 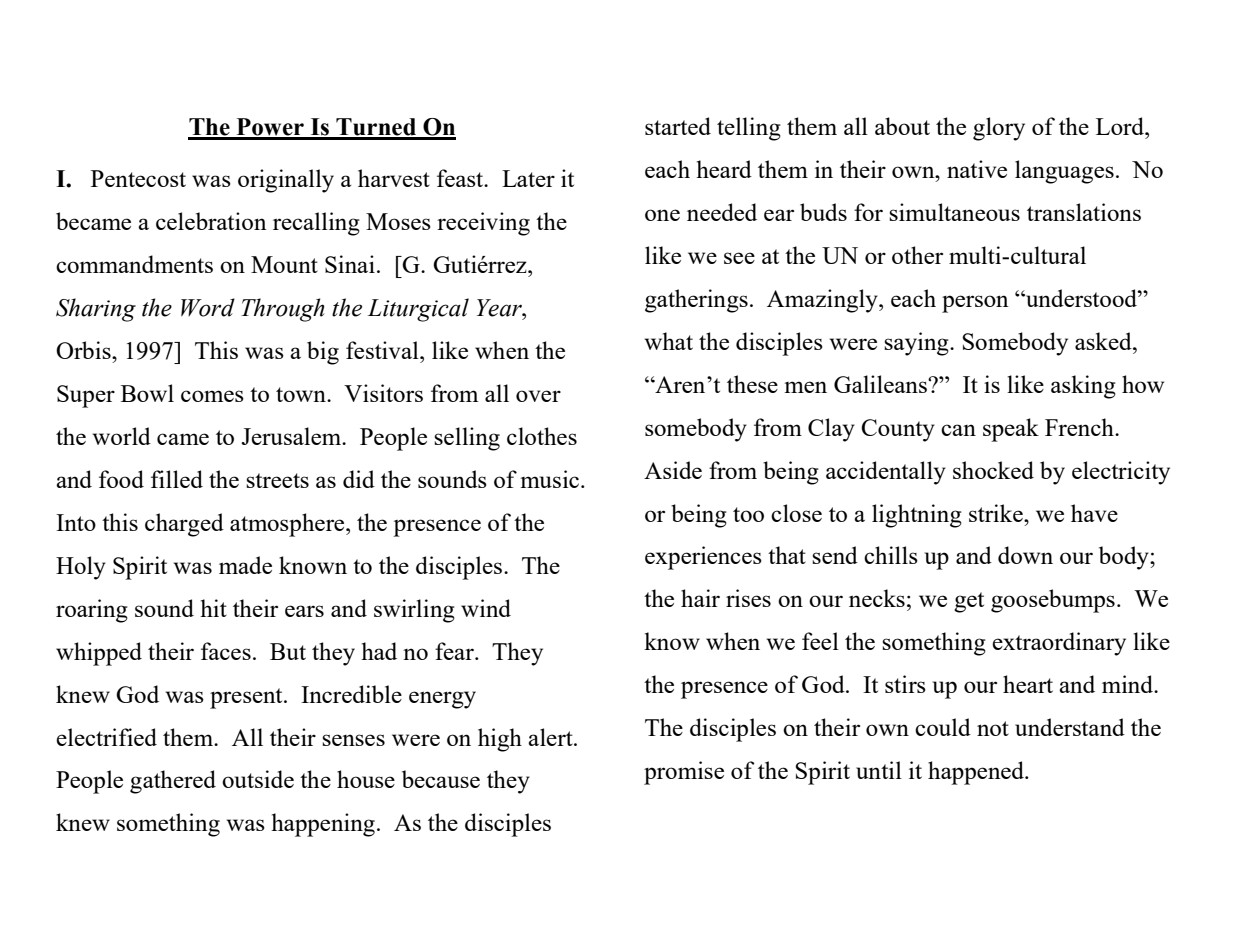 I want to click on glory, so click(x=999, y=129).
